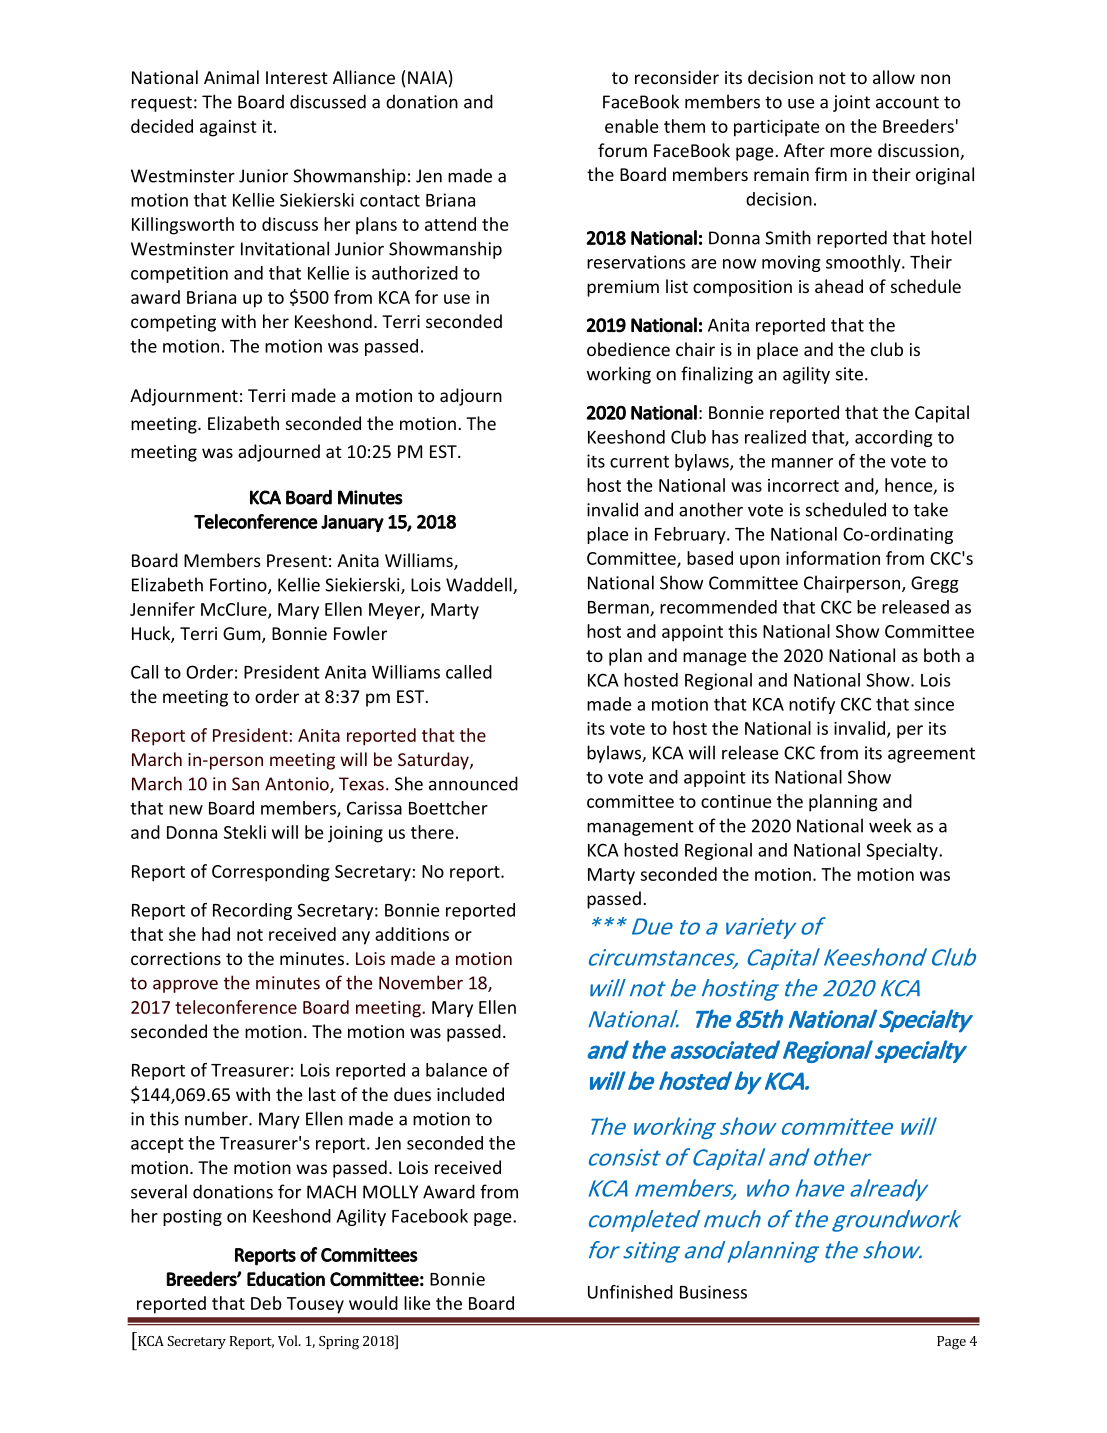  I want to click on current, so click(639, 462).
